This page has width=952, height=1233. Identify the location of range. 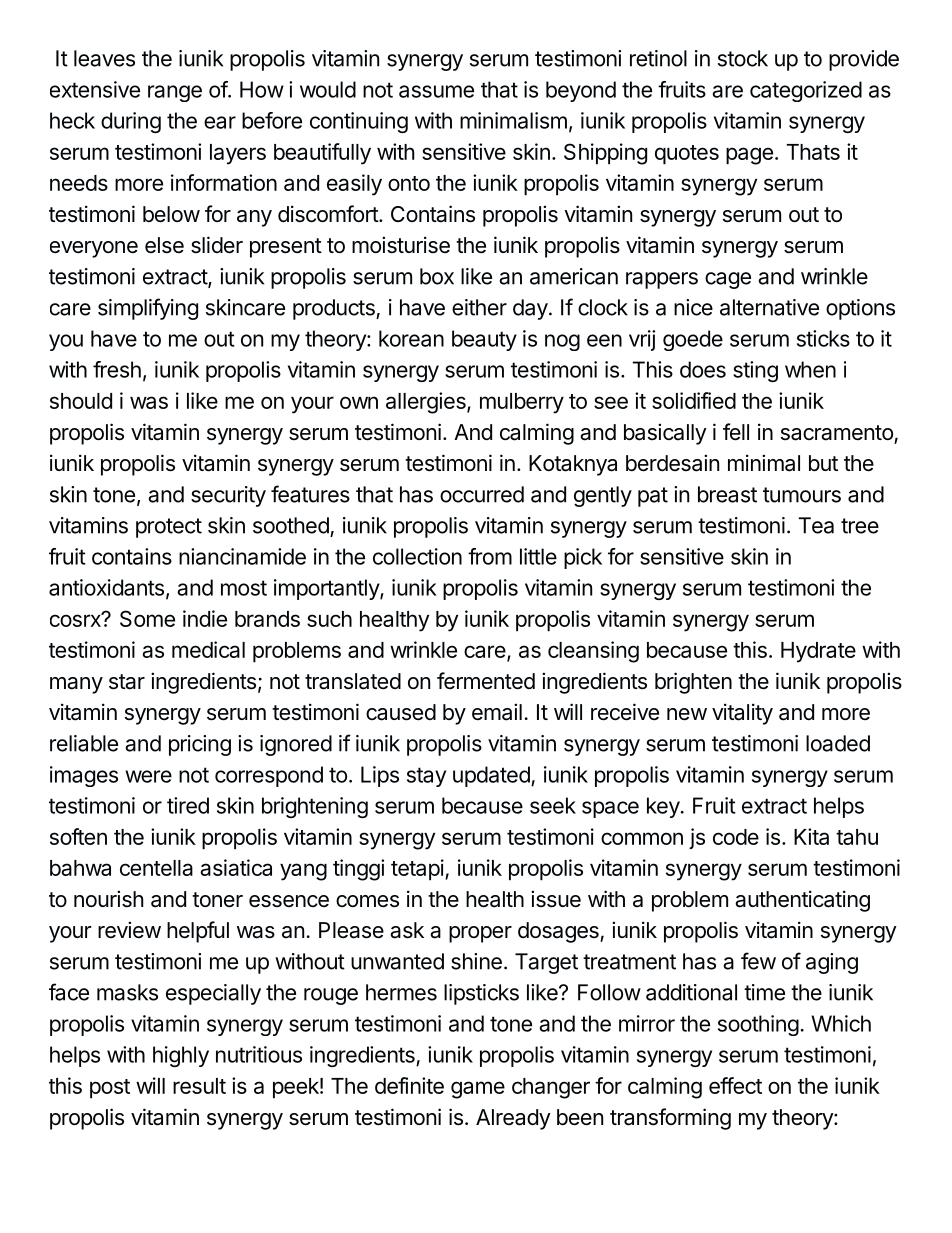
(175, 93).
